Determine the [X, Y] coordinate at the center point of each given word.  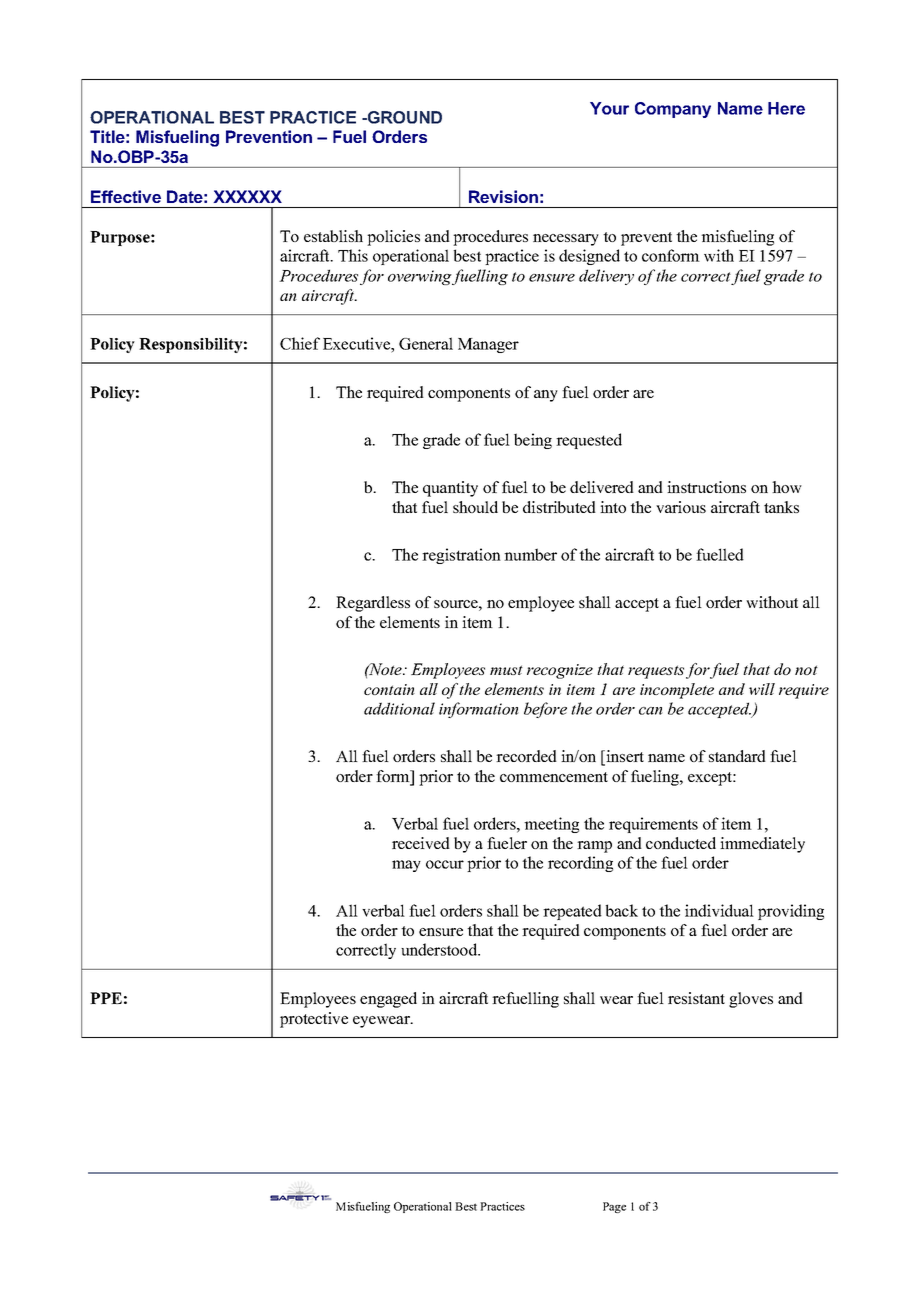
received [421, 843]
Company [673, 110]
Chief [300, 343]
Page [614, 1207]
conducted [681, 843]
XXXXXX [248, 196]
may [406, 866]
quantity [450, 489]
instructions [706, 487]
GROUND [404, 117]
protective [314, 1020]
